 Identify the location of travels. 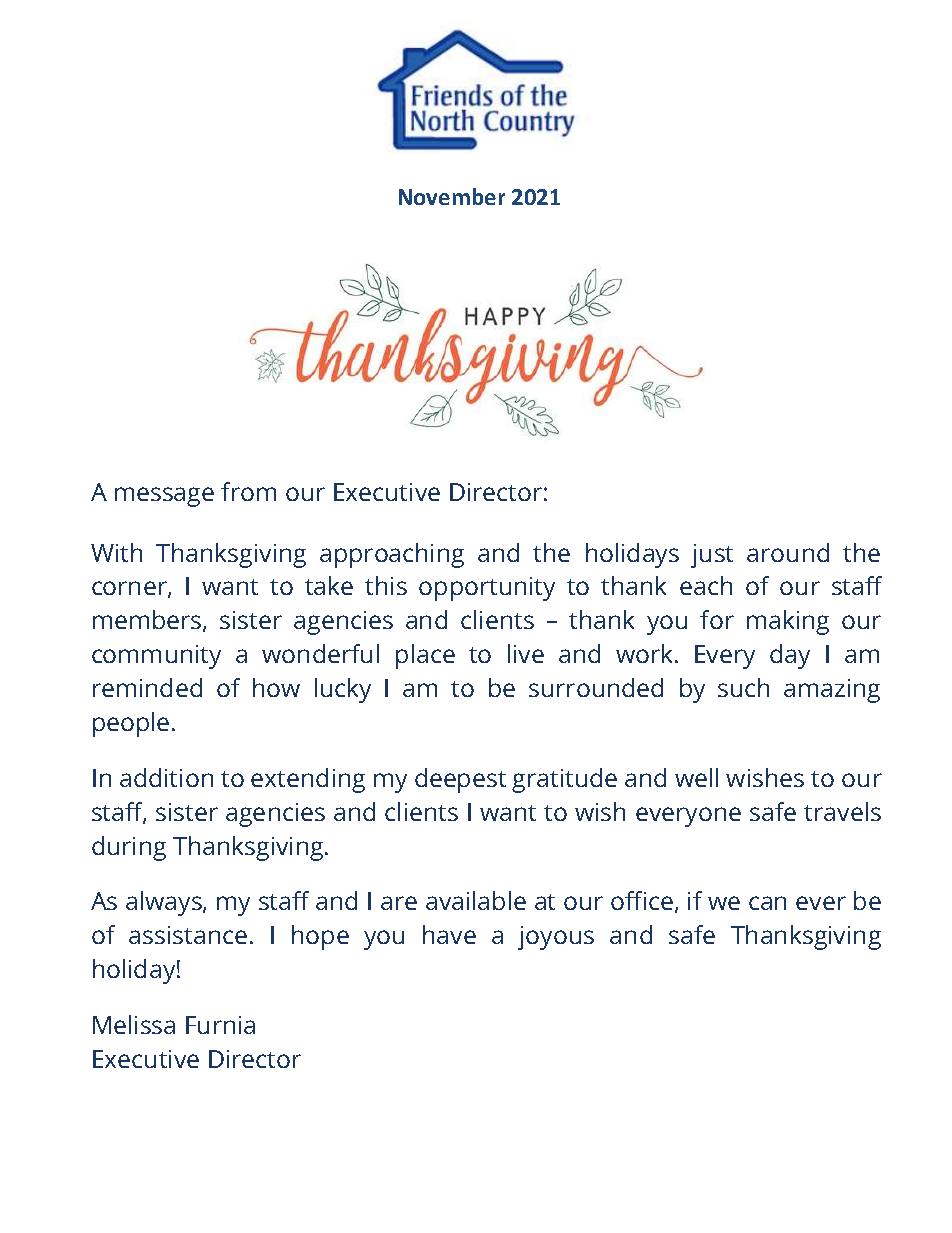
(842, 811).
